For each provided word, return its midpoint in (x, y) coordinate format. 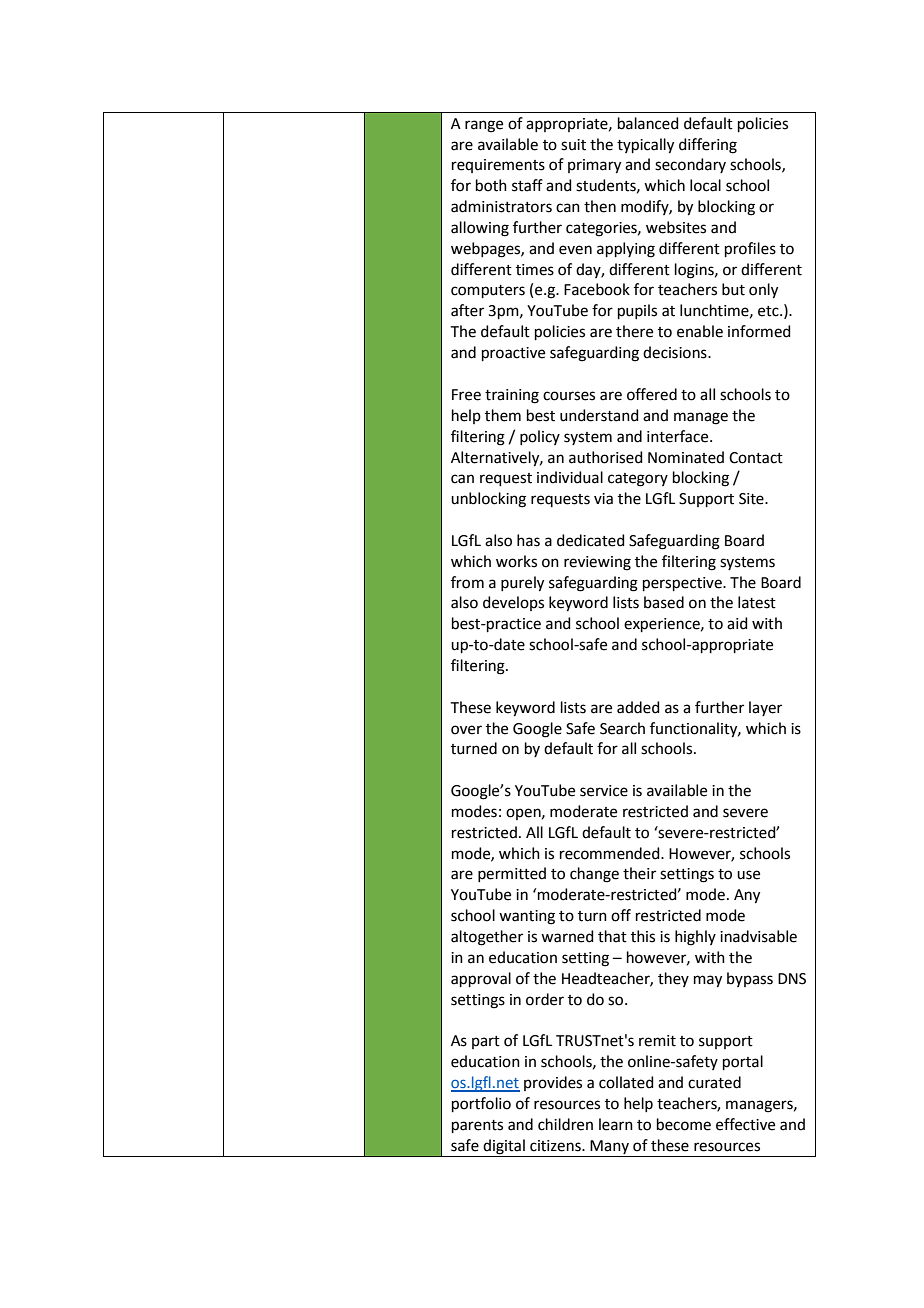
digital (504, 1147)
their (639, 873)
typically (645, 146)
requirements (498, 166)
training (512, 396)
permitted (512, 874)
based (664, 602)
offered (652, 394)
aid (737, 623)
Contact (756, 458)
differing (708, 146)
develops (513, 603)
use (748, 875)
